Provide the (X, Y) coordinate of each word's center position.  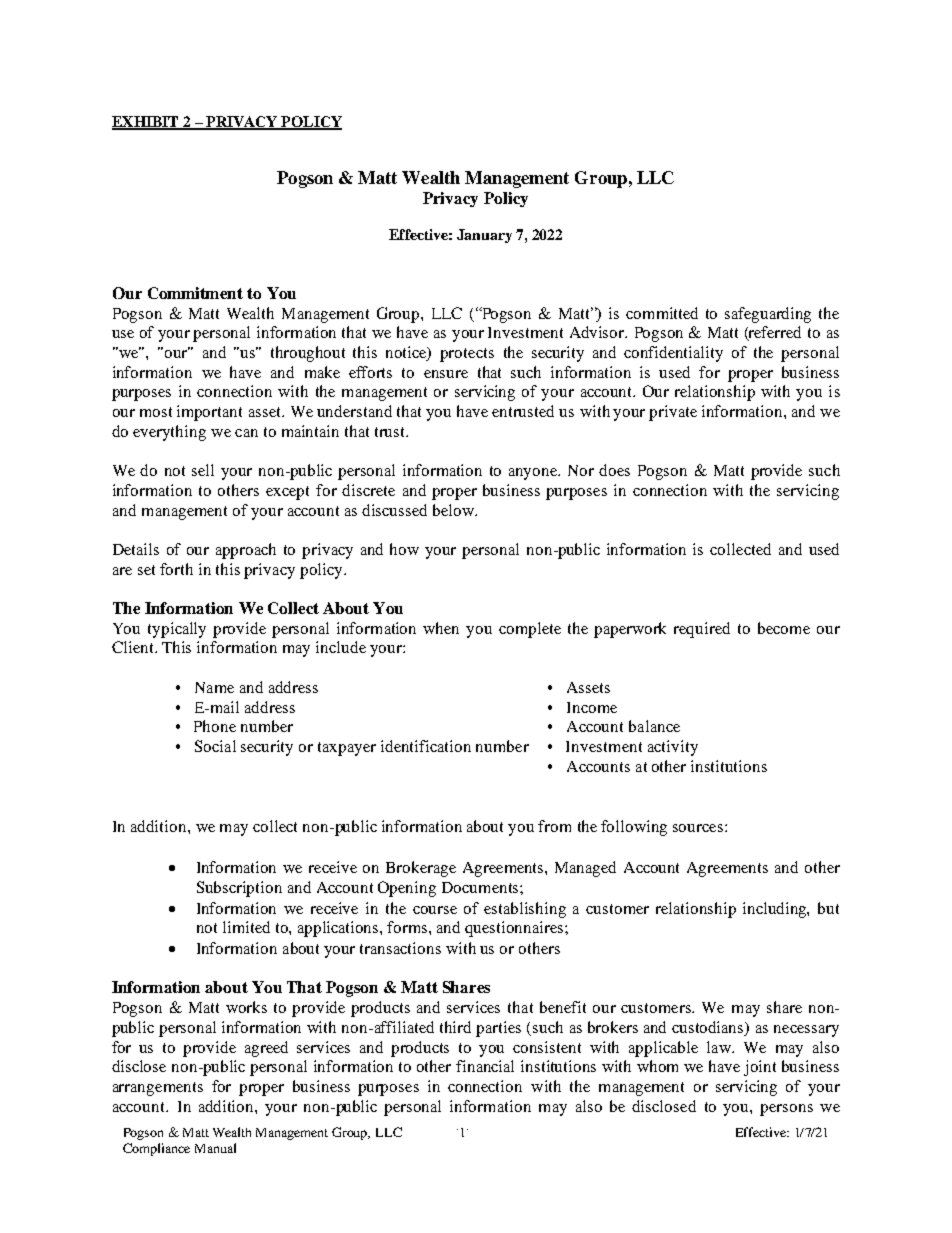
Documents (481, 887)
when (441, 628)
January (484, 236)
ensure (446, 374)
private (673, 413)
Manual (215, 1148)
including (776, 910)
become (784, 628)
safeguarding (768, 315)
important (209, 413)
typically (177, 630)
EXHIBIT (146, 122)
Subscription (239, 889)
